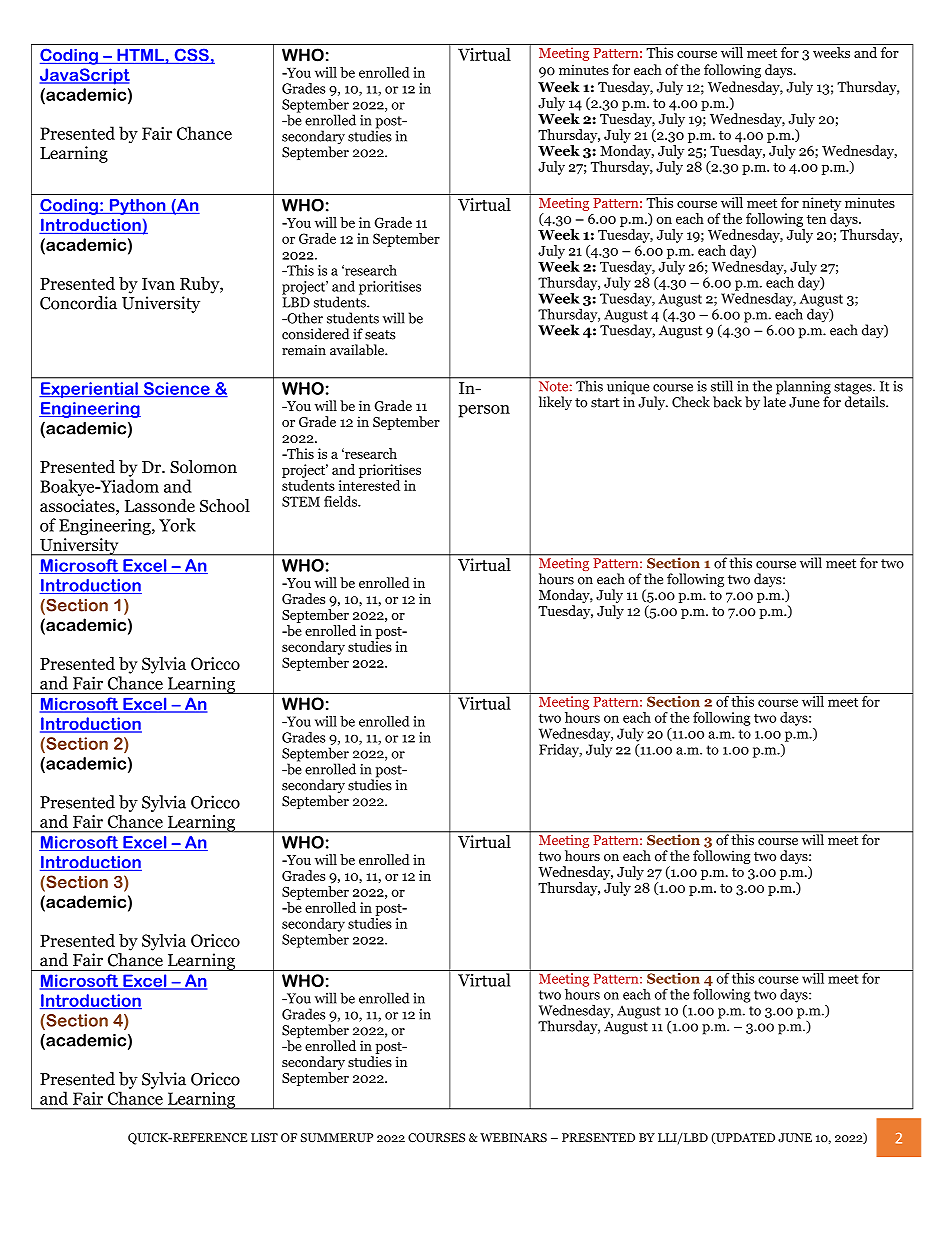 This screenshot has width=952, height=1233. I want to click on seats, so click(380, 335).
